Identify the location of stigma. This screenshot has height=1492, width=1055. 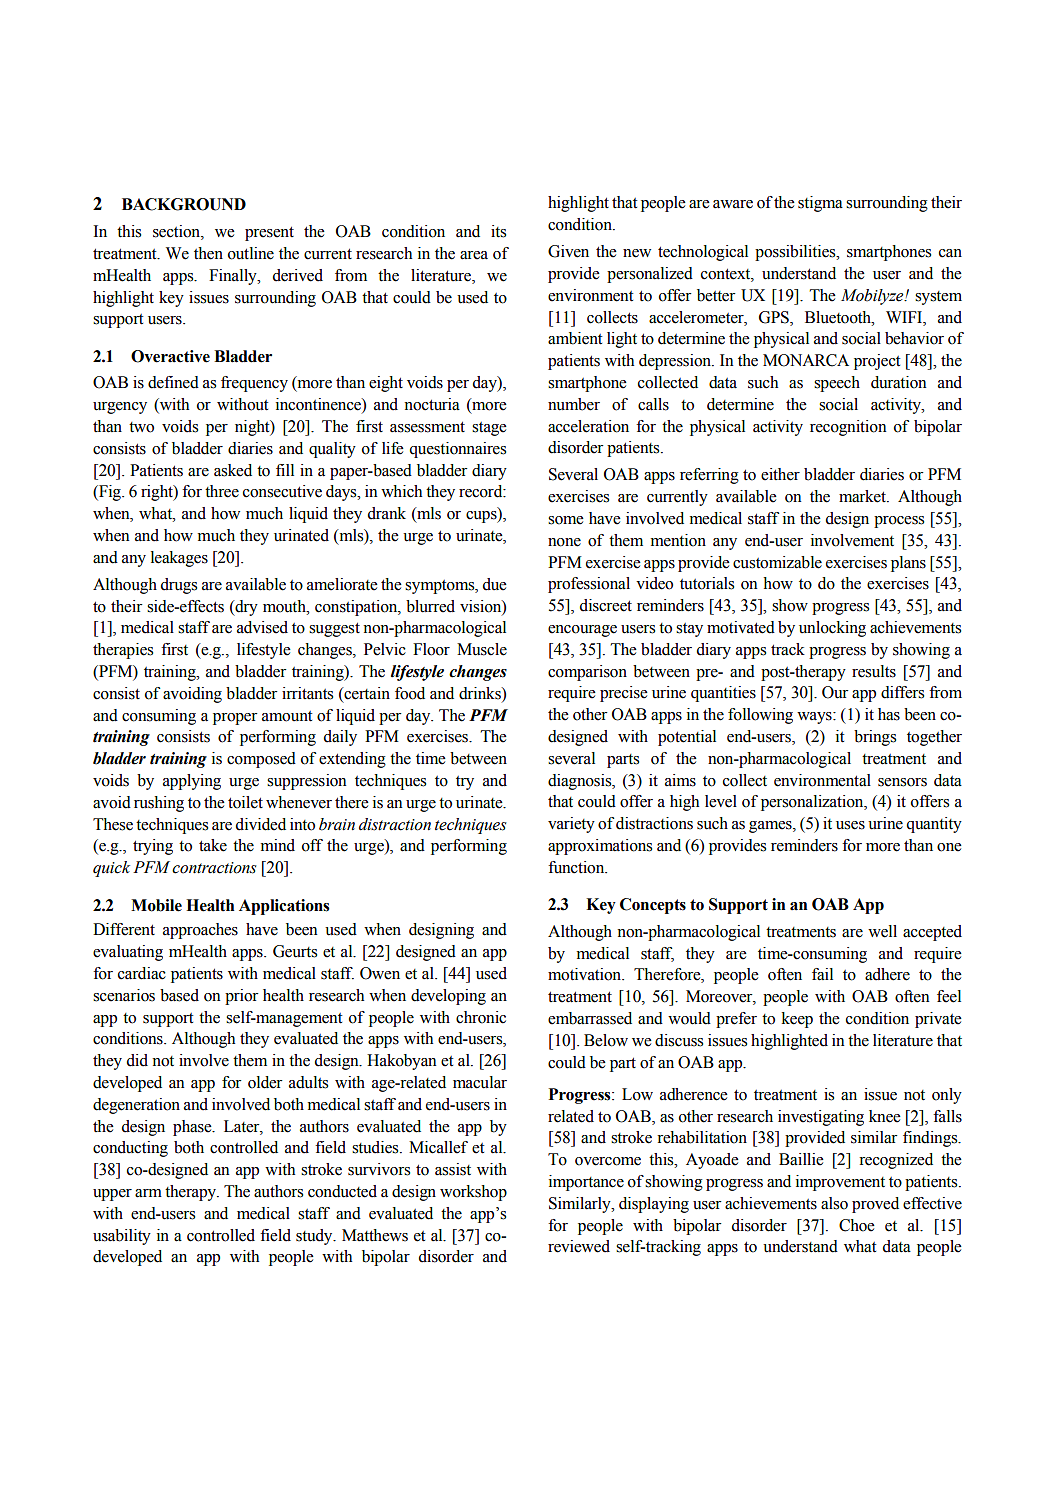
(820, 204).
